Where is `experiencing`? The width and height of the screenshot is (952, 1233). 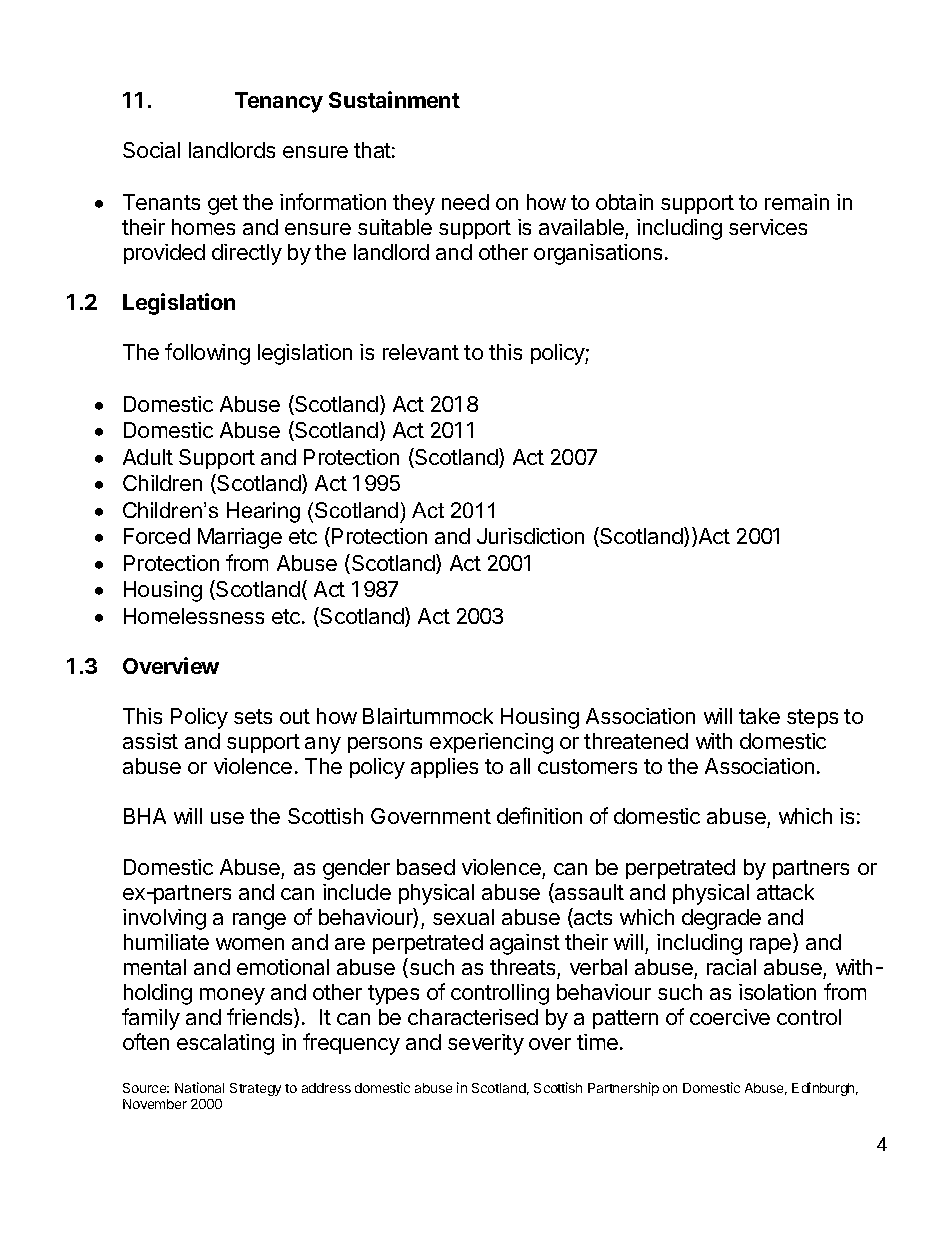
experiencing is located at coordinates (491, 743).
